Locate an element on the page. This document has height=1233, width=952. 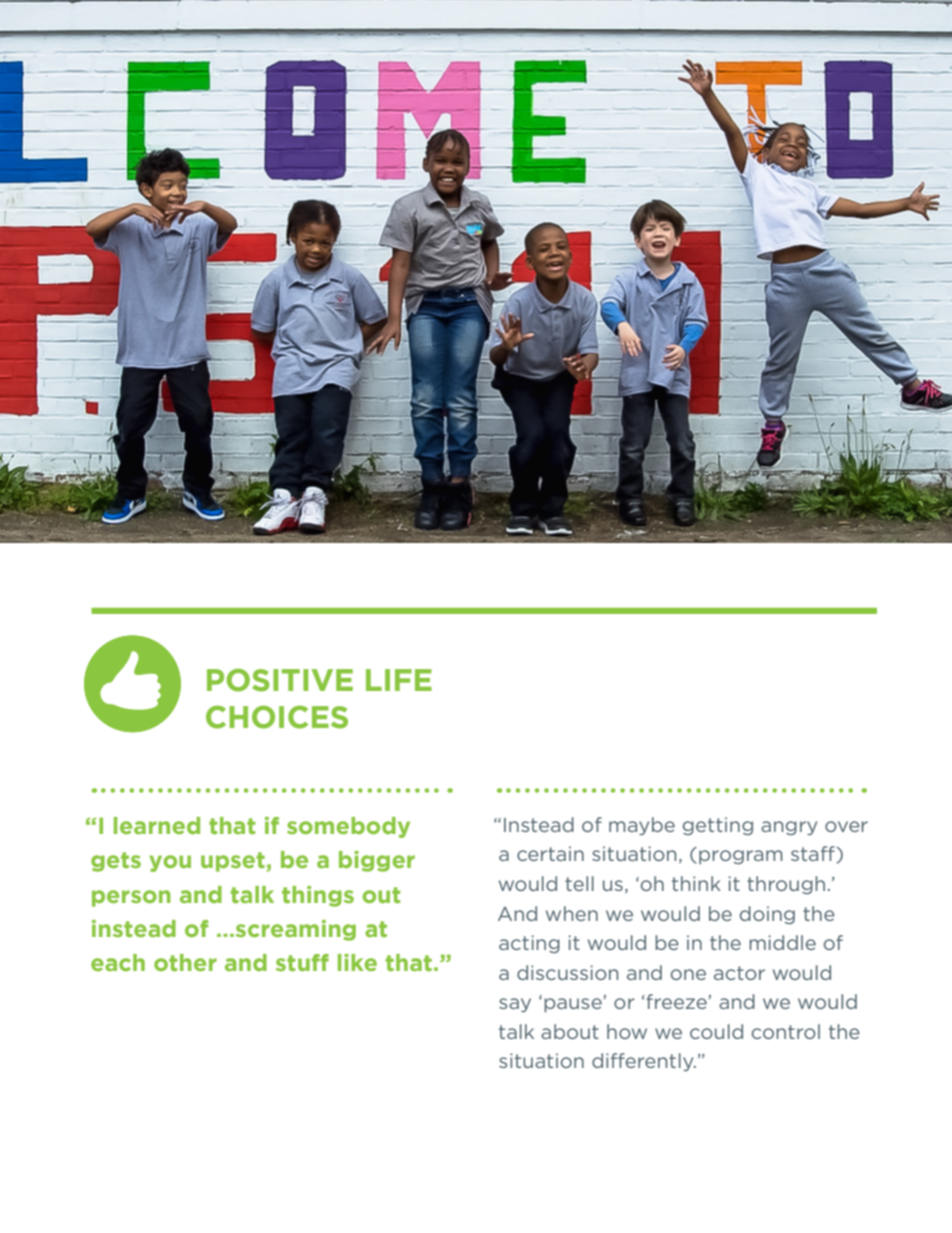
LIFE is located at coordinates (399, 680).
